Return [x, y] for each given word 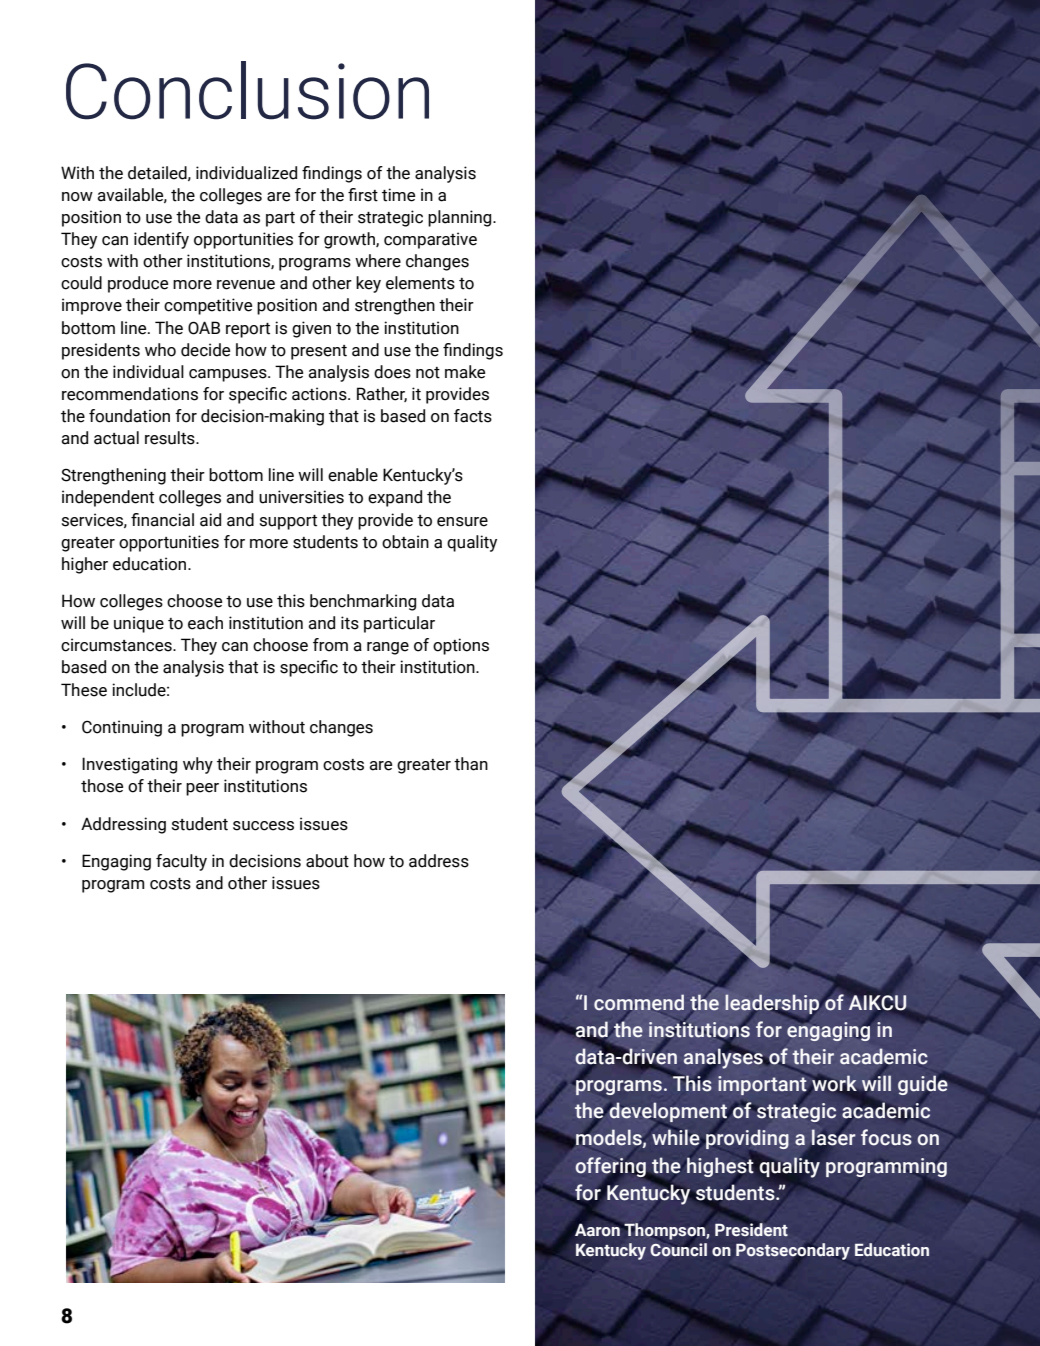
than [471, 764]
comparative [430, 240]
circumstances [117, 645]
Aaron [597, 1230]
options [461, 646]
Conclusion [247, 90]
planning [461, 218]
